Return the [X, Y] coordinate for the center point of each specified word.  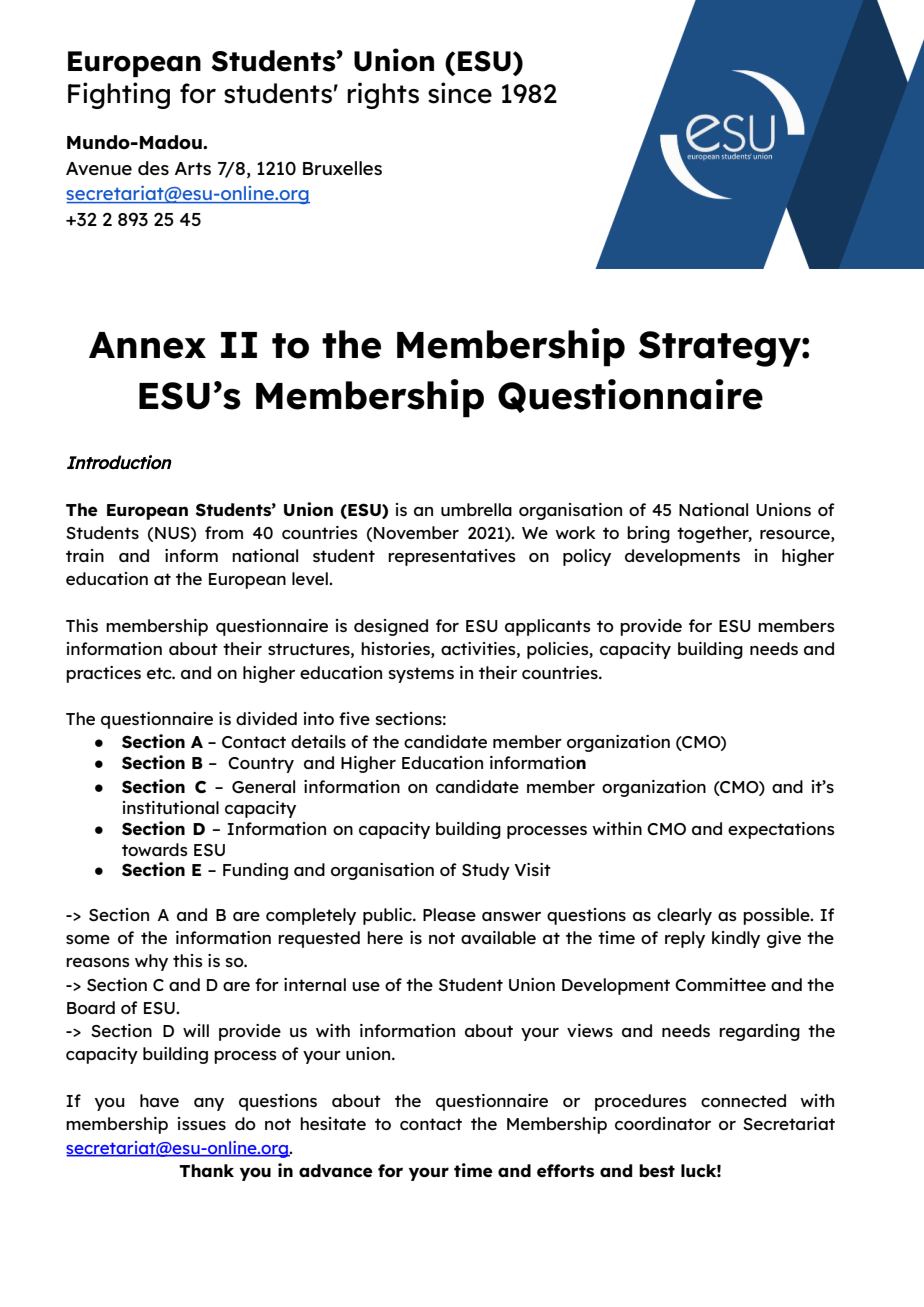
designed [391, 627]
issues [202, 1123]
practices [103, 674]
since [460, 93]
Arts [193, 168]
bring [648, 534]
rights [383, 95]
